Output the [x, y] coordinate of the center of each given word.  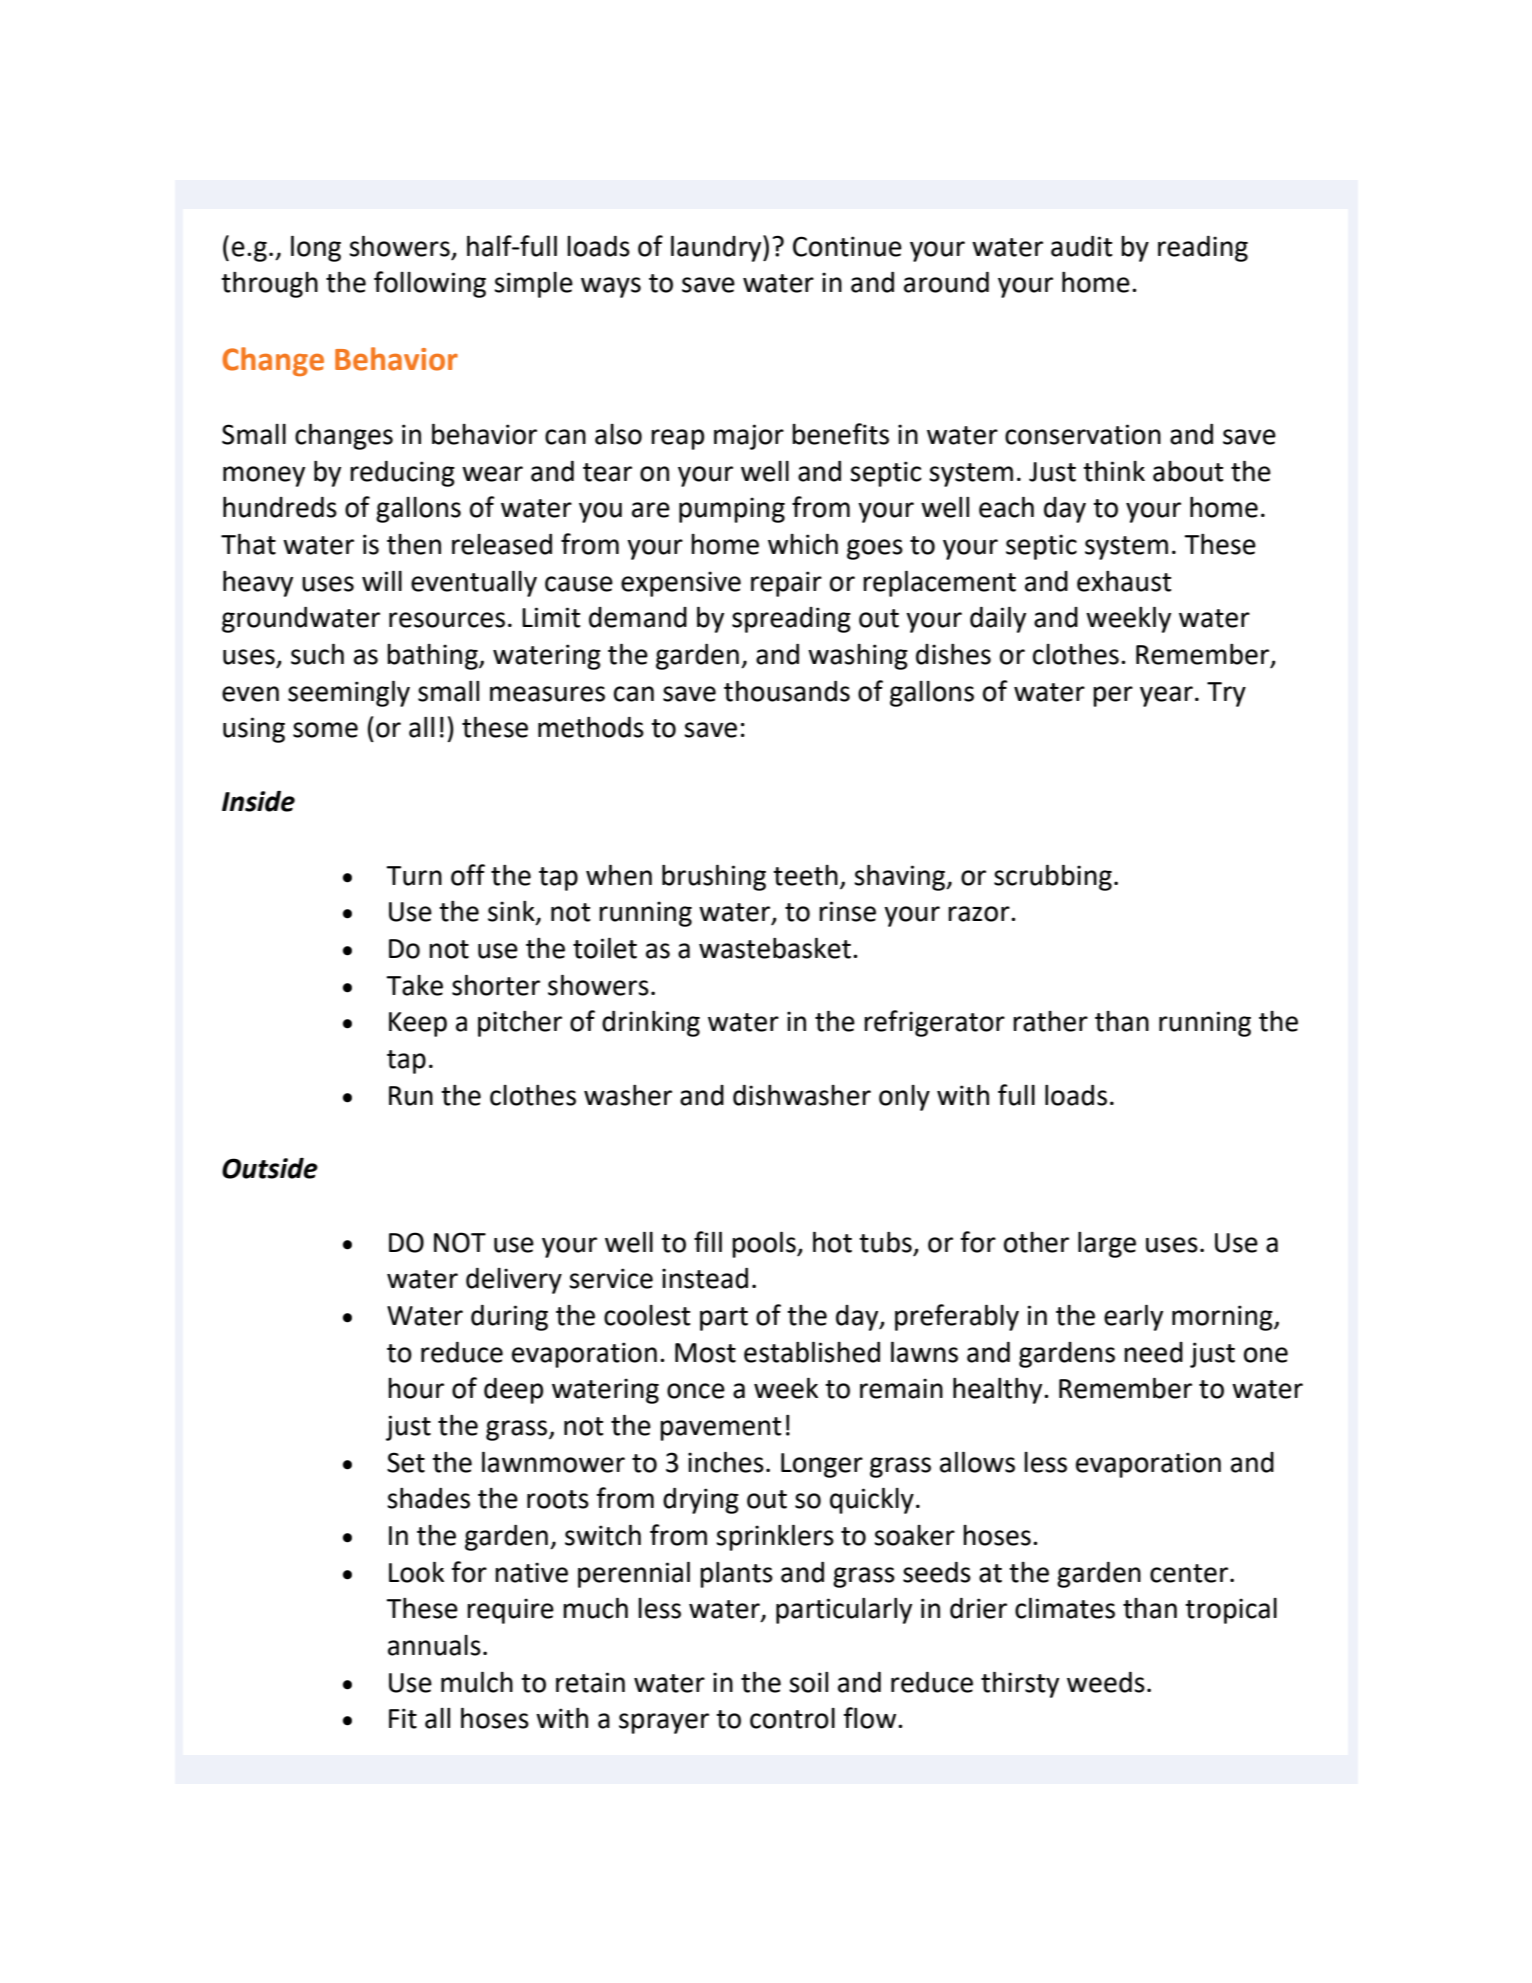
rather [1050, 1021]
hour [416, 1388]
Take [414, 985]
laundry [717, 248]
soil [808, 1682]
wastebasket [775, 948]
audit [1081, 246]
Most [705, 1353]
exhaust [1124, 581]
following [430, 284]
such [317, 654]
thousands [787, 691]
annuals [434, 1645]
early [1133, 1317]
